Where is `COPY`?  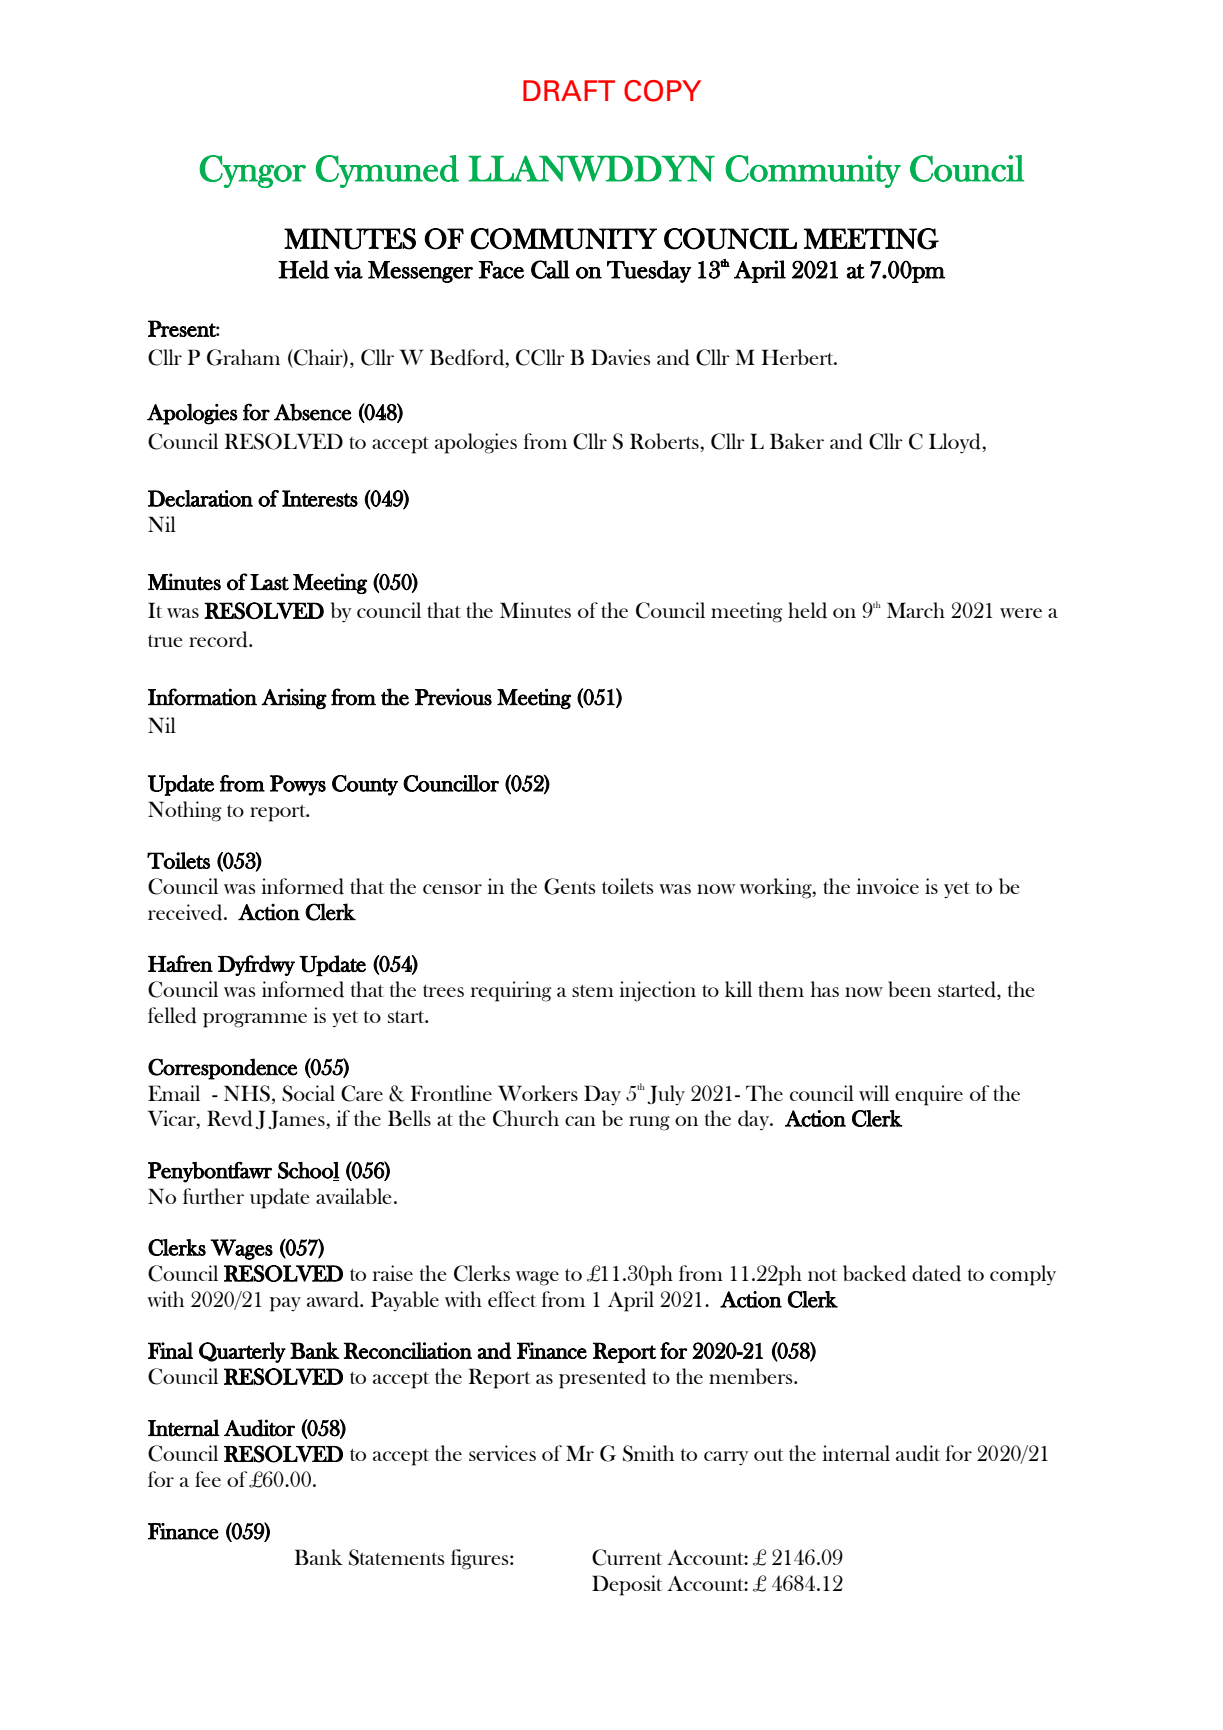 COPY is located at coordinates (662, 91).
